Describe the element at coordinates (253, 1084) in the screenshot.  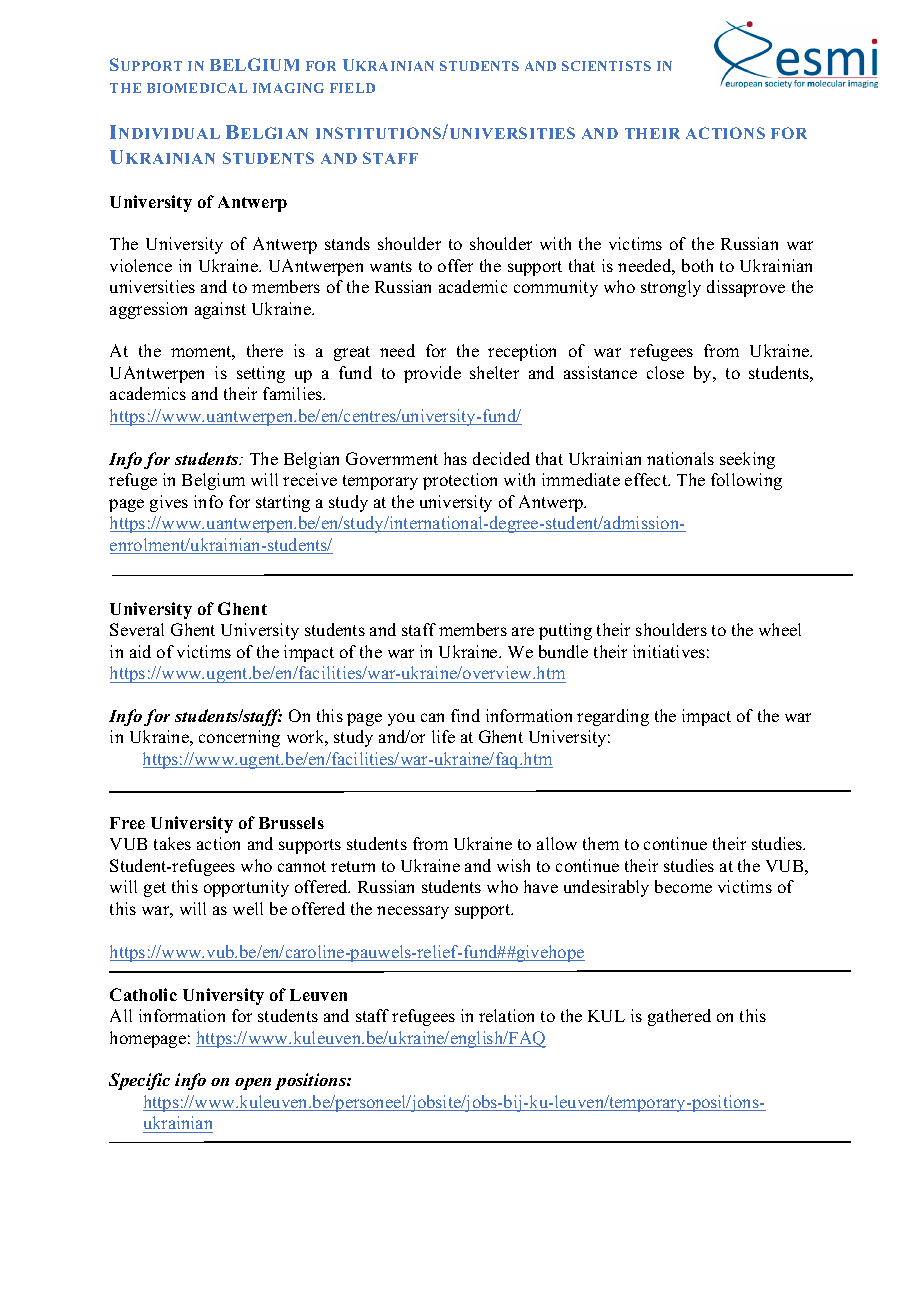
I see `open` at that location.
